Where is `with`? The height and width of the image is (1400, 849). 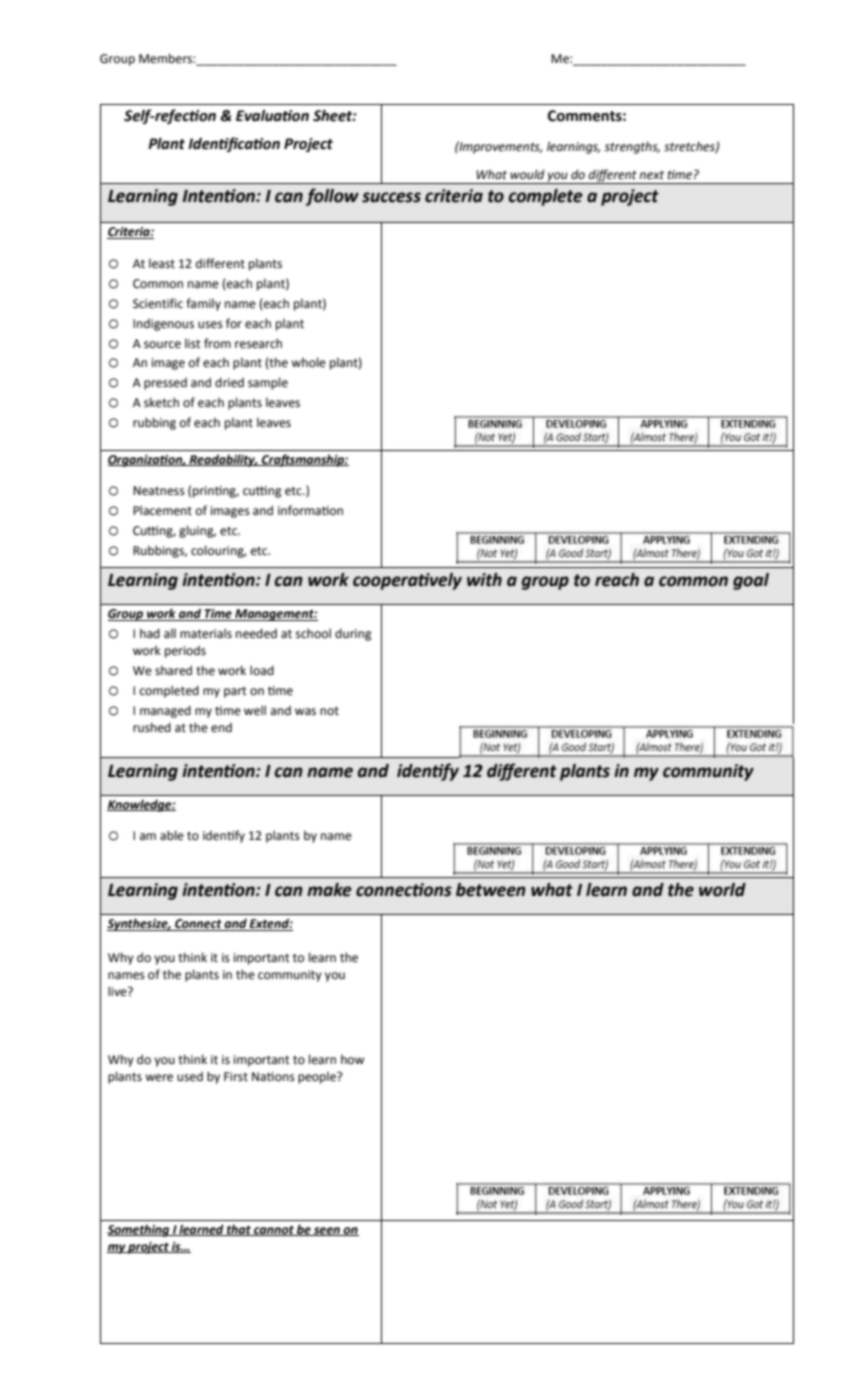 with is located at coordinates (484, 580).
